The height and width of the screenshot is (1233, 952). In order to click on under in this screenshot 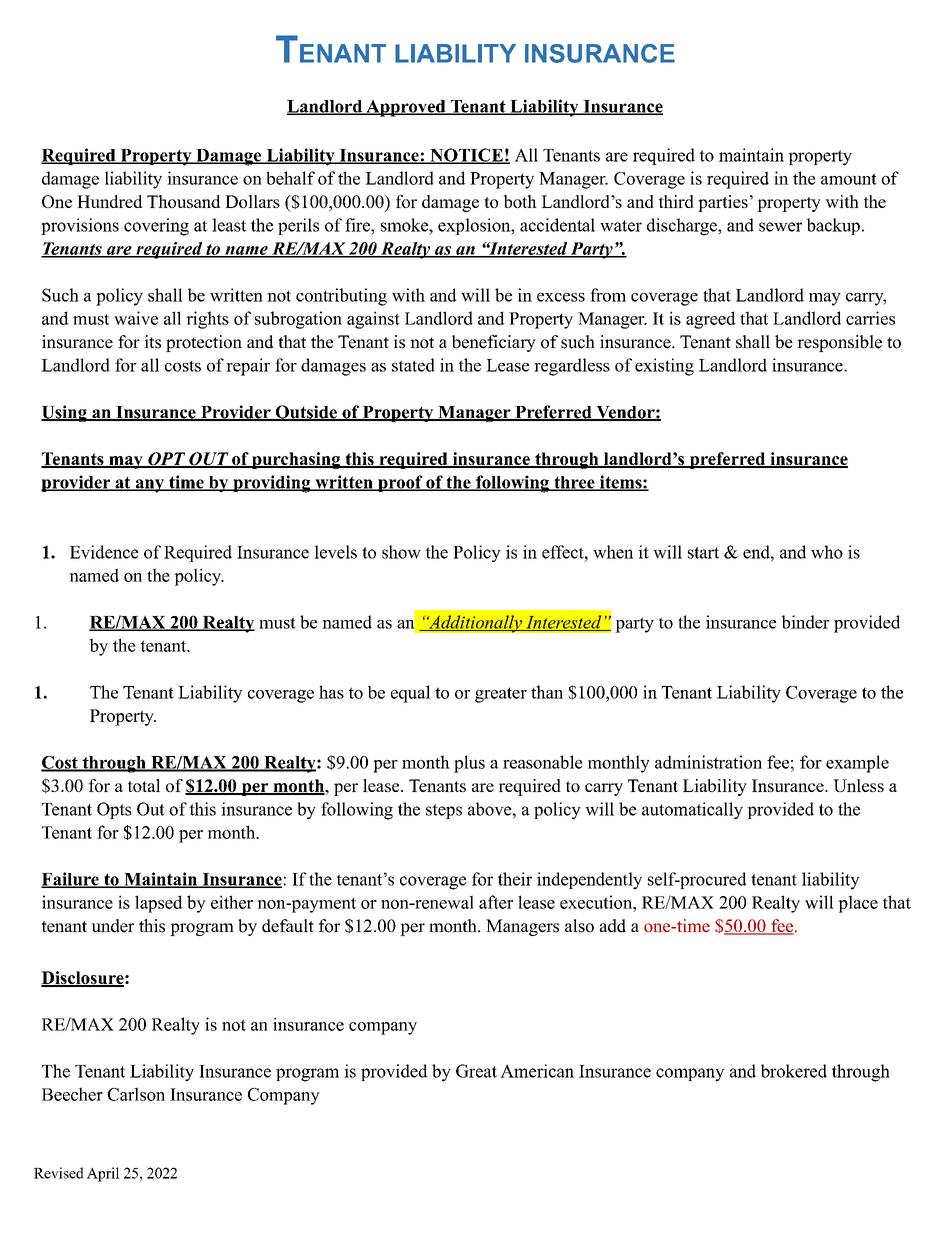, I will do `click(112, 926)`.
